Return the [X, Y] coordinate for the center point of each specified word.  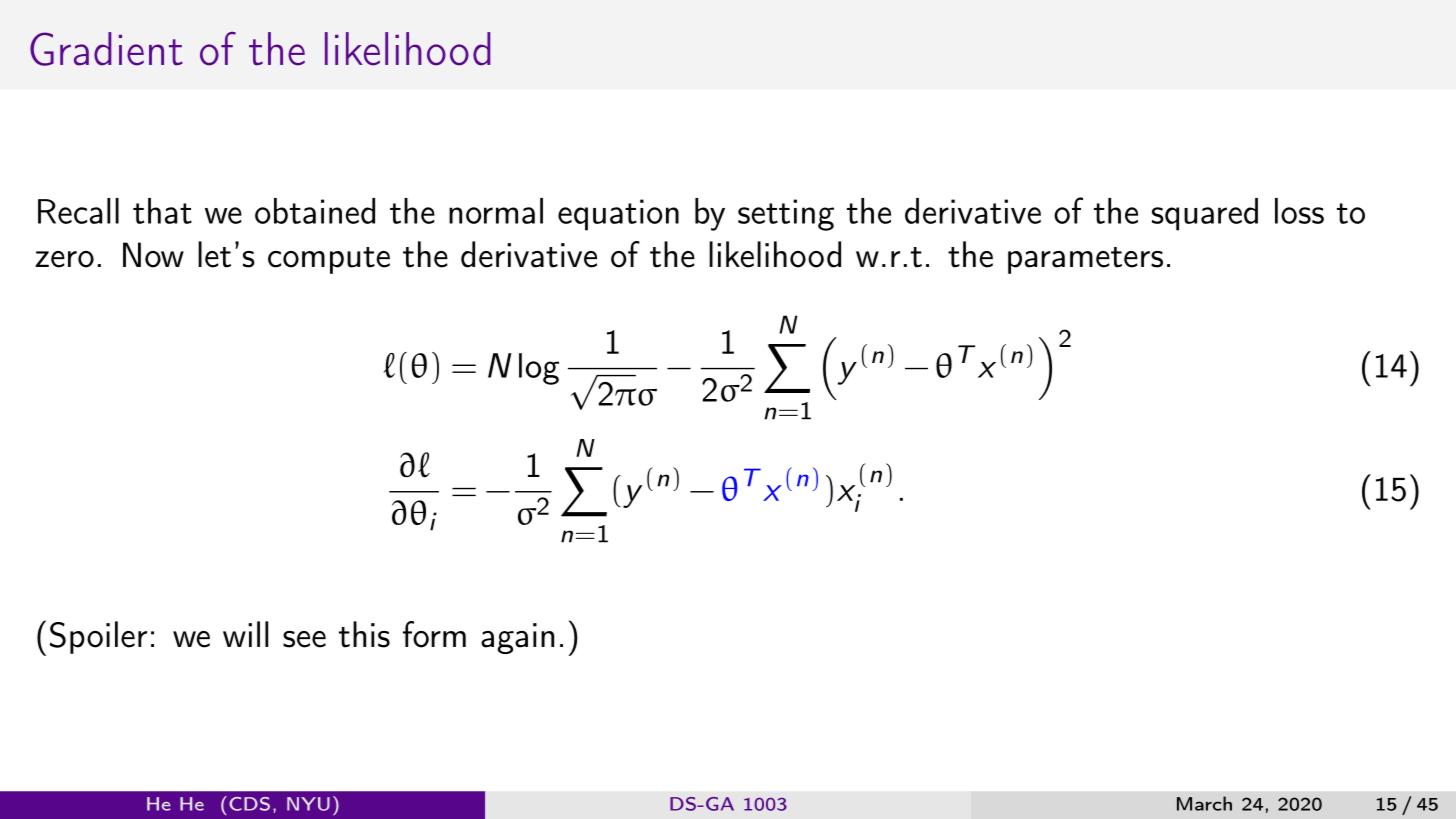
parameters [1085, 260]
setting [786, 215]
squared [1205, 214]
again [517, 638]
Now [153, 255]
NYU [308, 804]
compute [329, 260]
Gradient [106, 49]
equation [618, 215]
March [1204, 803]
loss [1299, 211]
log [539, 369]
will [245, 634]
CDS [249, 804]
